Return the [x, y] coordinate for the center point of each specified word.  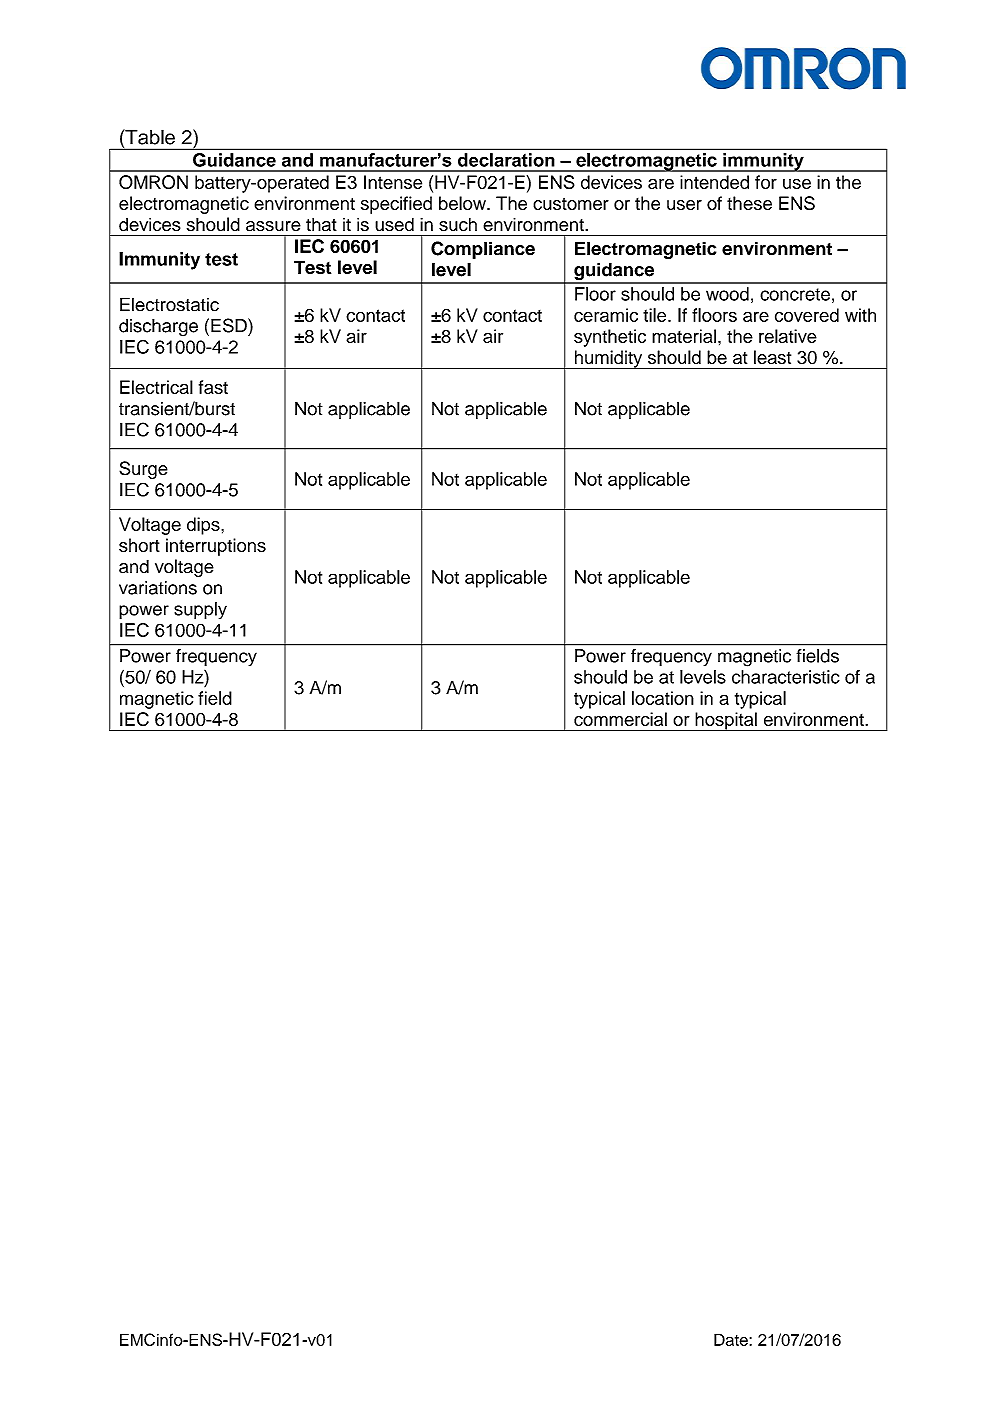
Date [731, 1339]
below [463, 203]
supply [200, 611]
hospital [726, 721]
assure [273, 226]
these [749, 203]
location [663, 698]
